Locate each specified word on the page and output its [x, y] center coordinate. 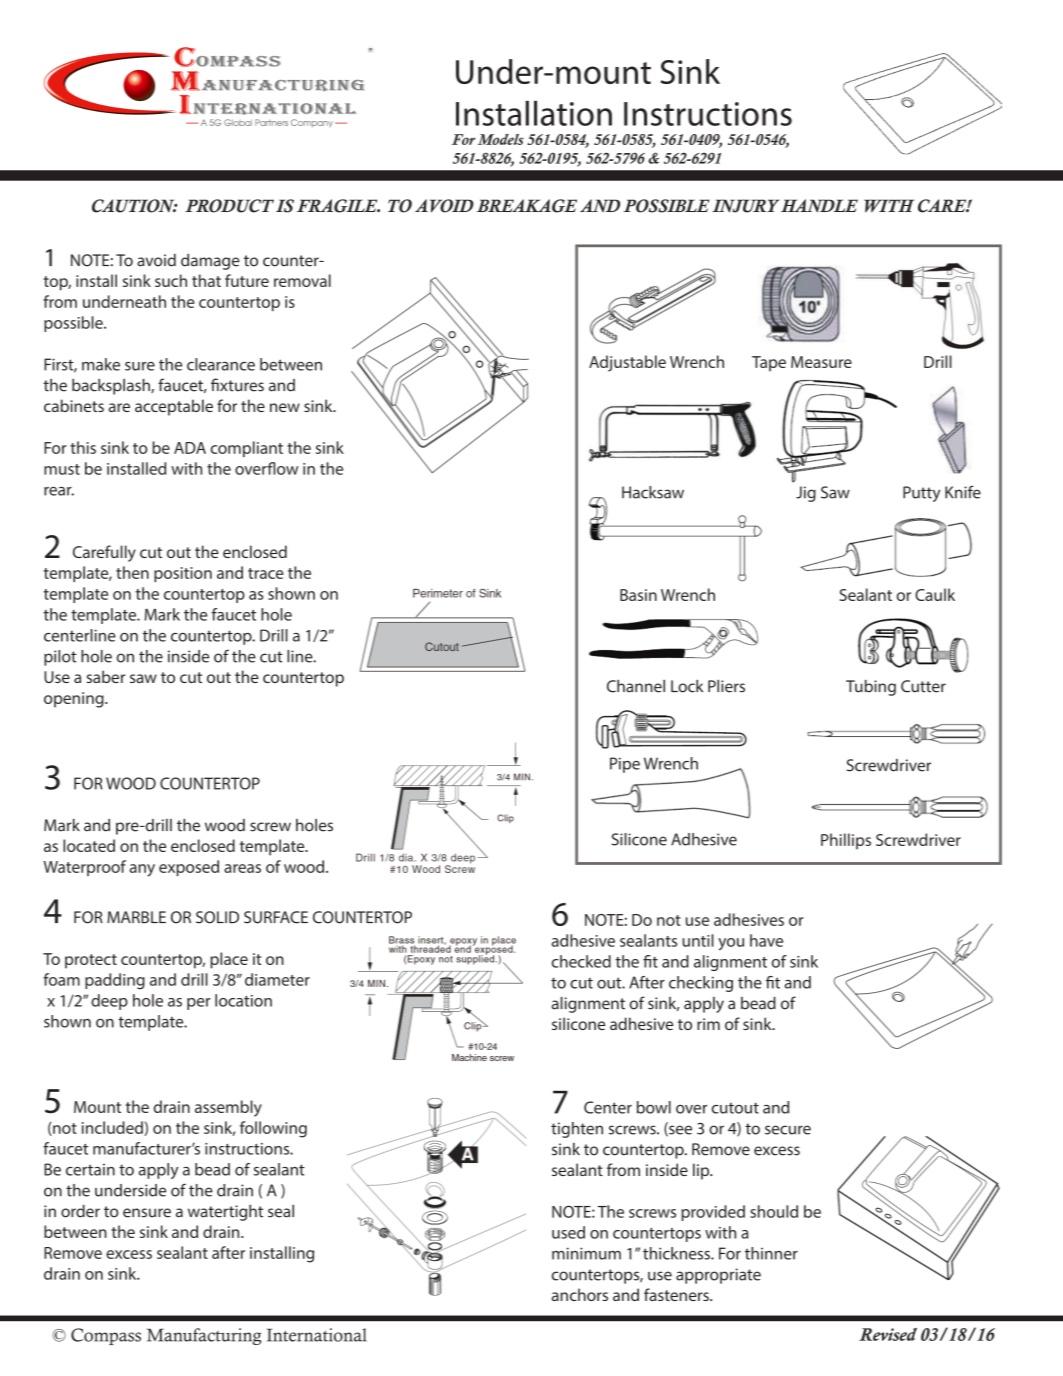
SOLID [217, 917]
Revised [888, 1334]
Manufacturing [204, 1336]
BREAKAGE [527, 206]
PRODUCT [229, 206]
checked [581, 961]
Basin [638, 595]
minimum [586, 1253]
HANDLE [819, 205]
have [766, 940]
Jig [806, 494]
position [183, 574]
